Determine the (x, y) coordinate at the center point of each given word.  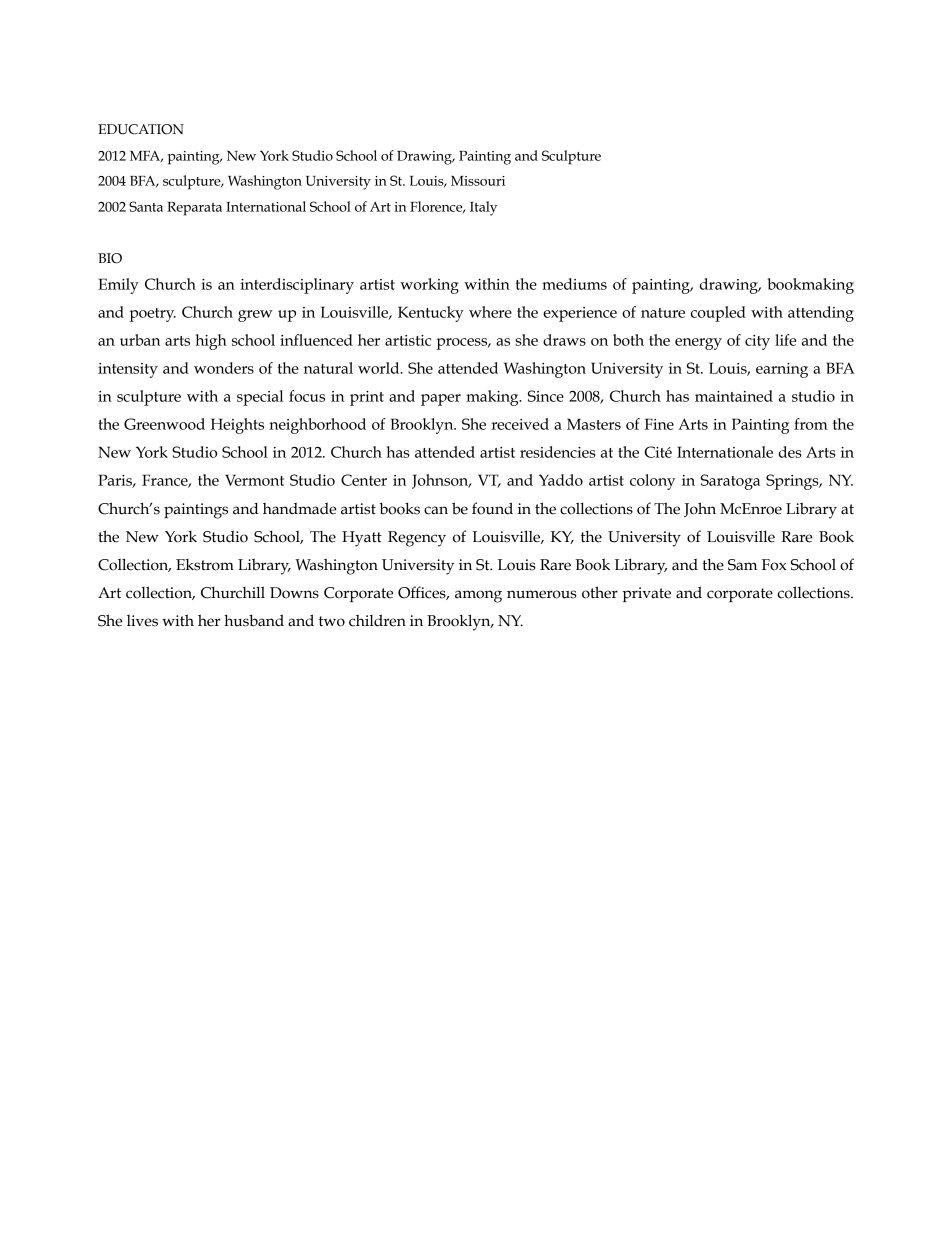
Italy (483, 208)
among (478, 596)
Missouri (478, 181)
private (646, 594)
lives (142, 621)
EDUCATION (141, 129)
